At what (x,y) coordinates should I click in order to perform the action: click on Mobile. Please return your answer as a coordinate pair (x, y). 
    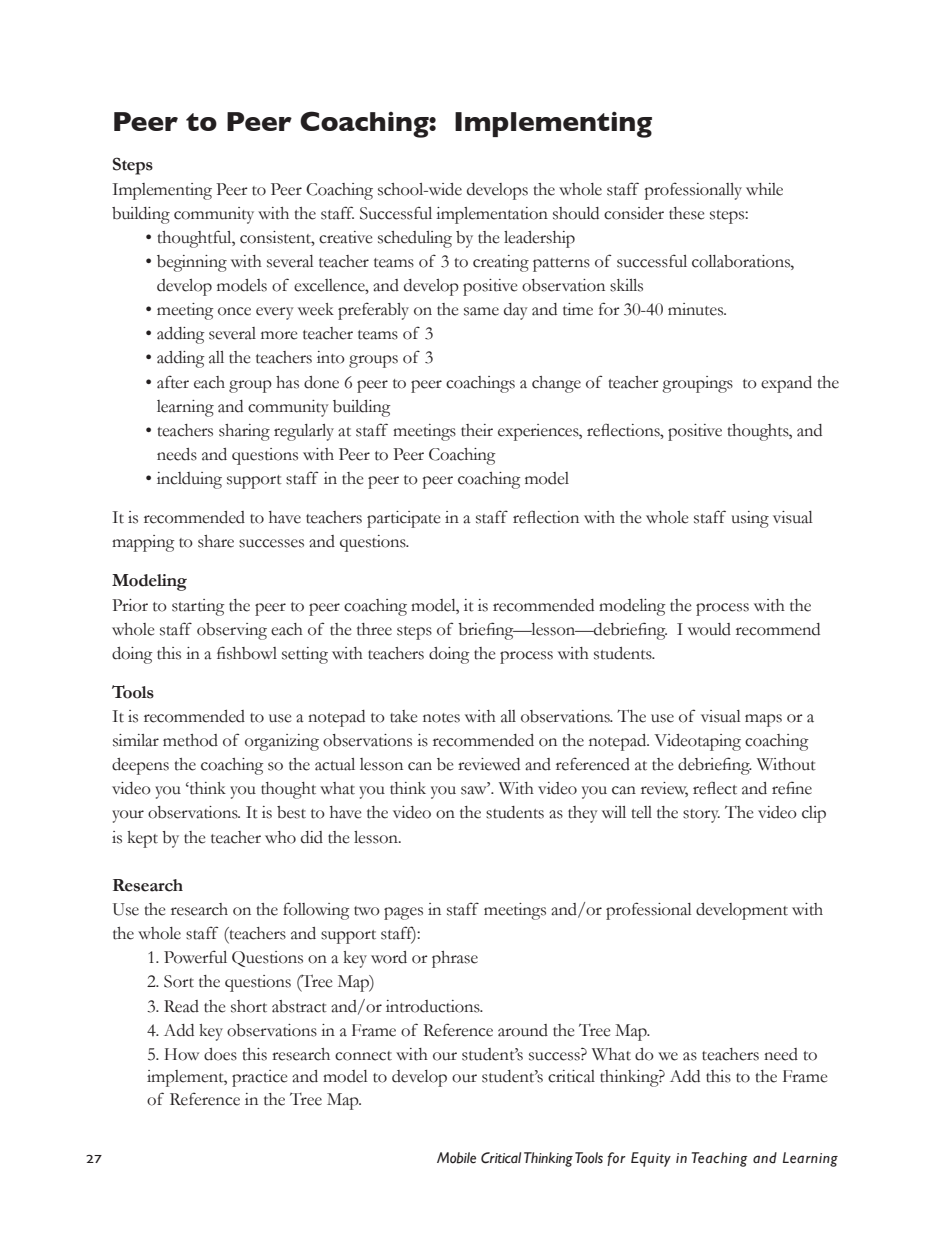
    Looking at the image, I should click on (456, 1158).
